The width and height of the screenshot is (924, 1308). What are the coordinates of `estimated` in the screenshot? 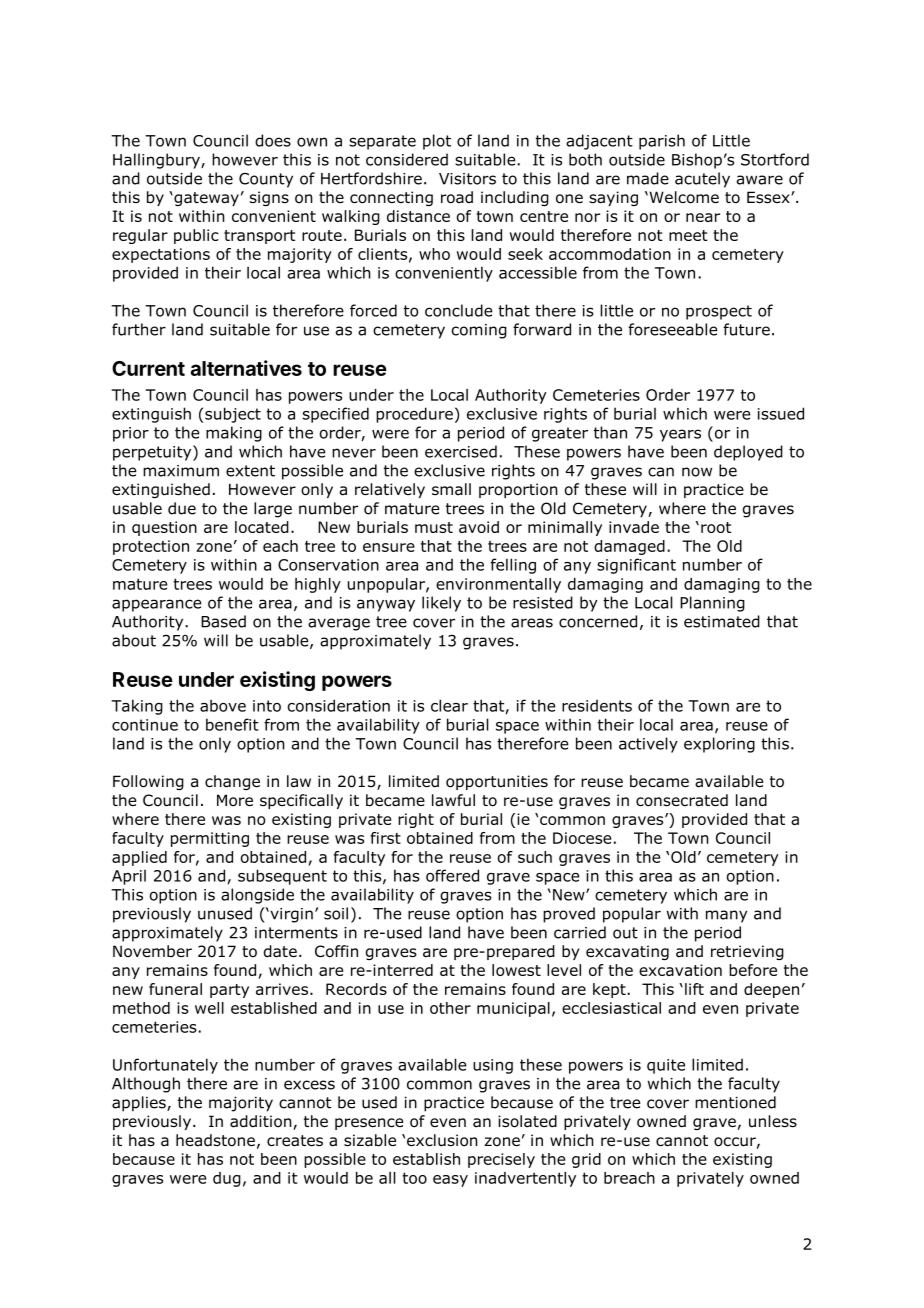 It's located at (722, 621).
